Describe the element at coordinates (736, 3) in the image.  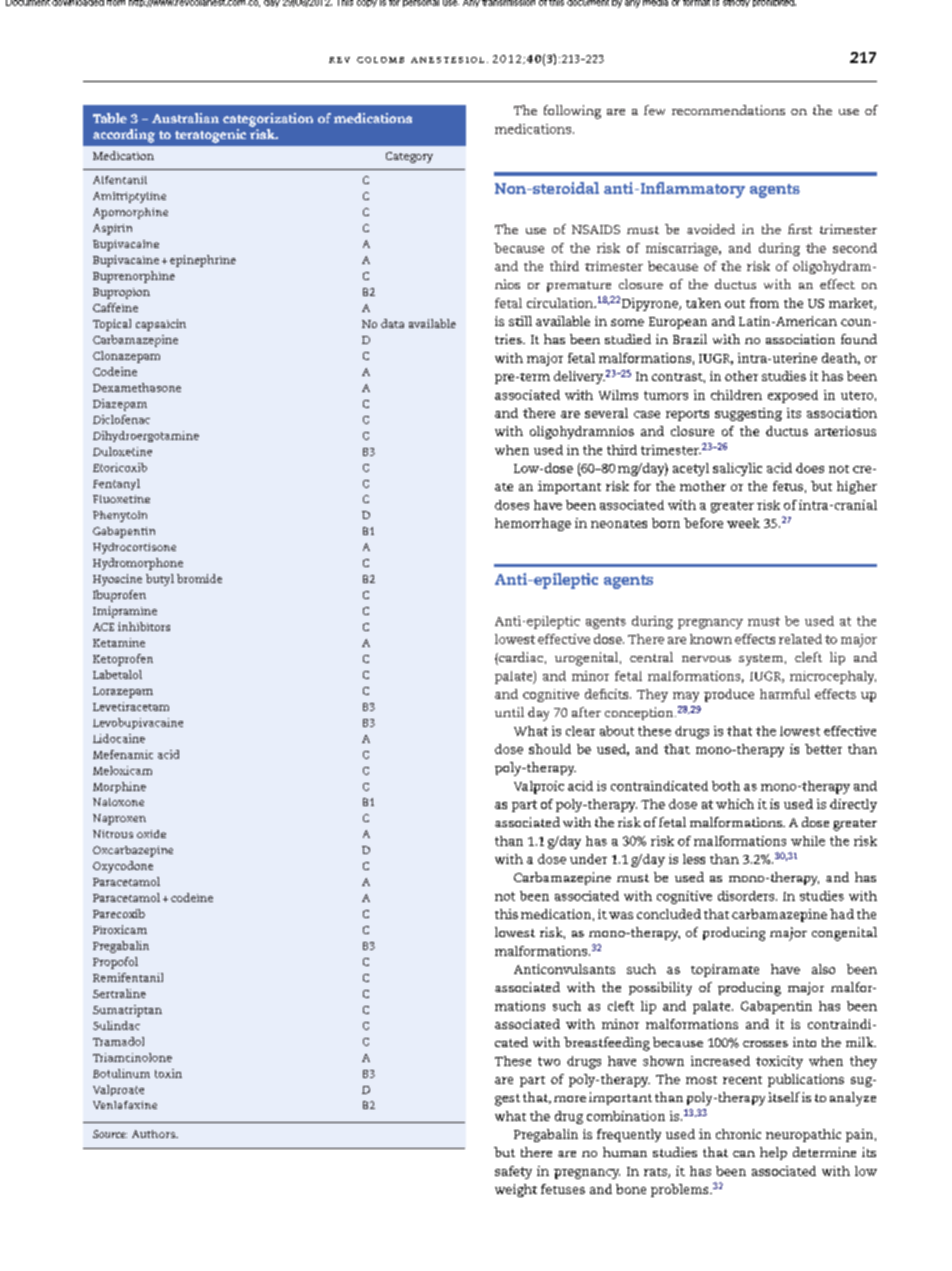
I see `strictly` at that location.
